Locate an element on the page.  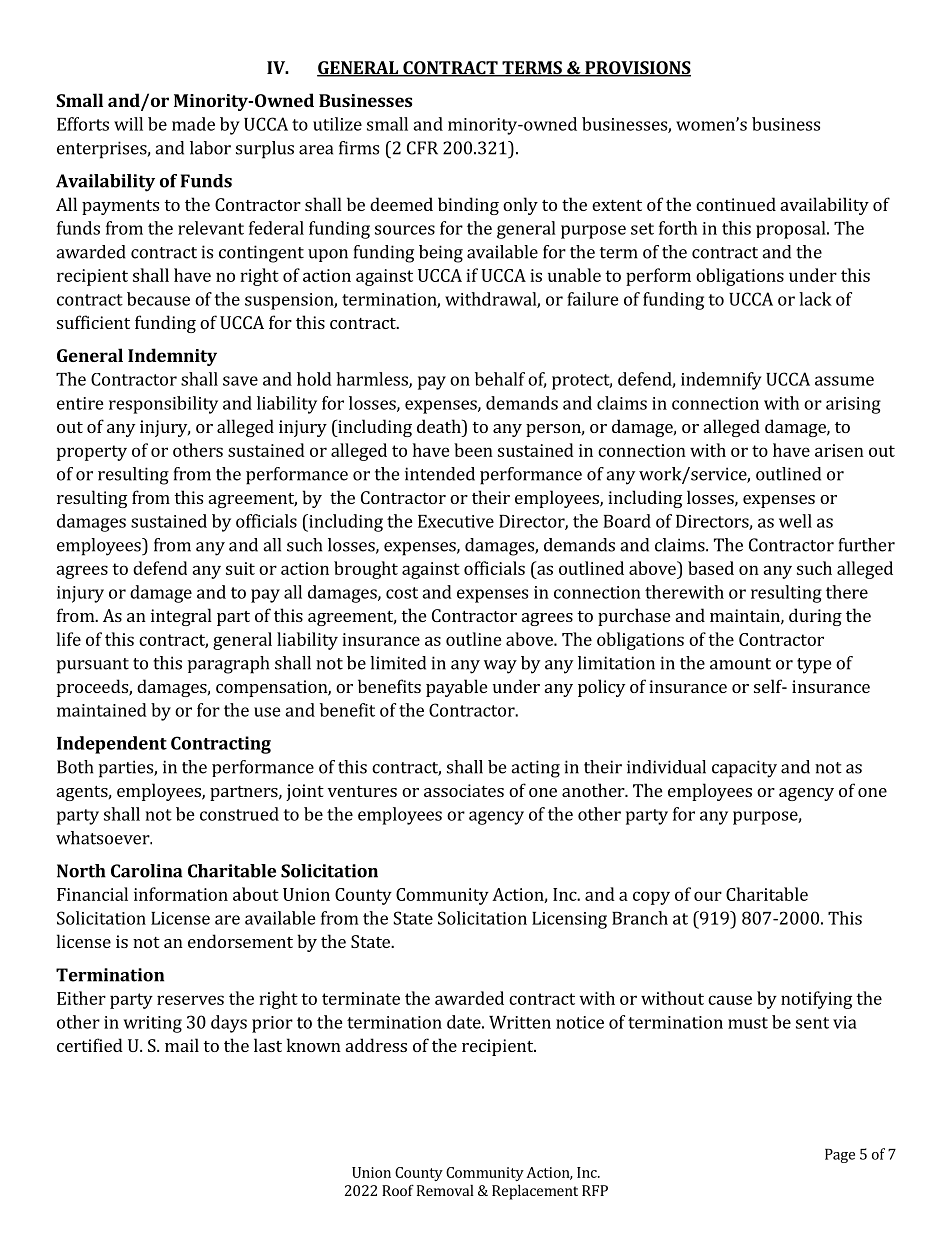
copy is located at coordinates (651, 898).
